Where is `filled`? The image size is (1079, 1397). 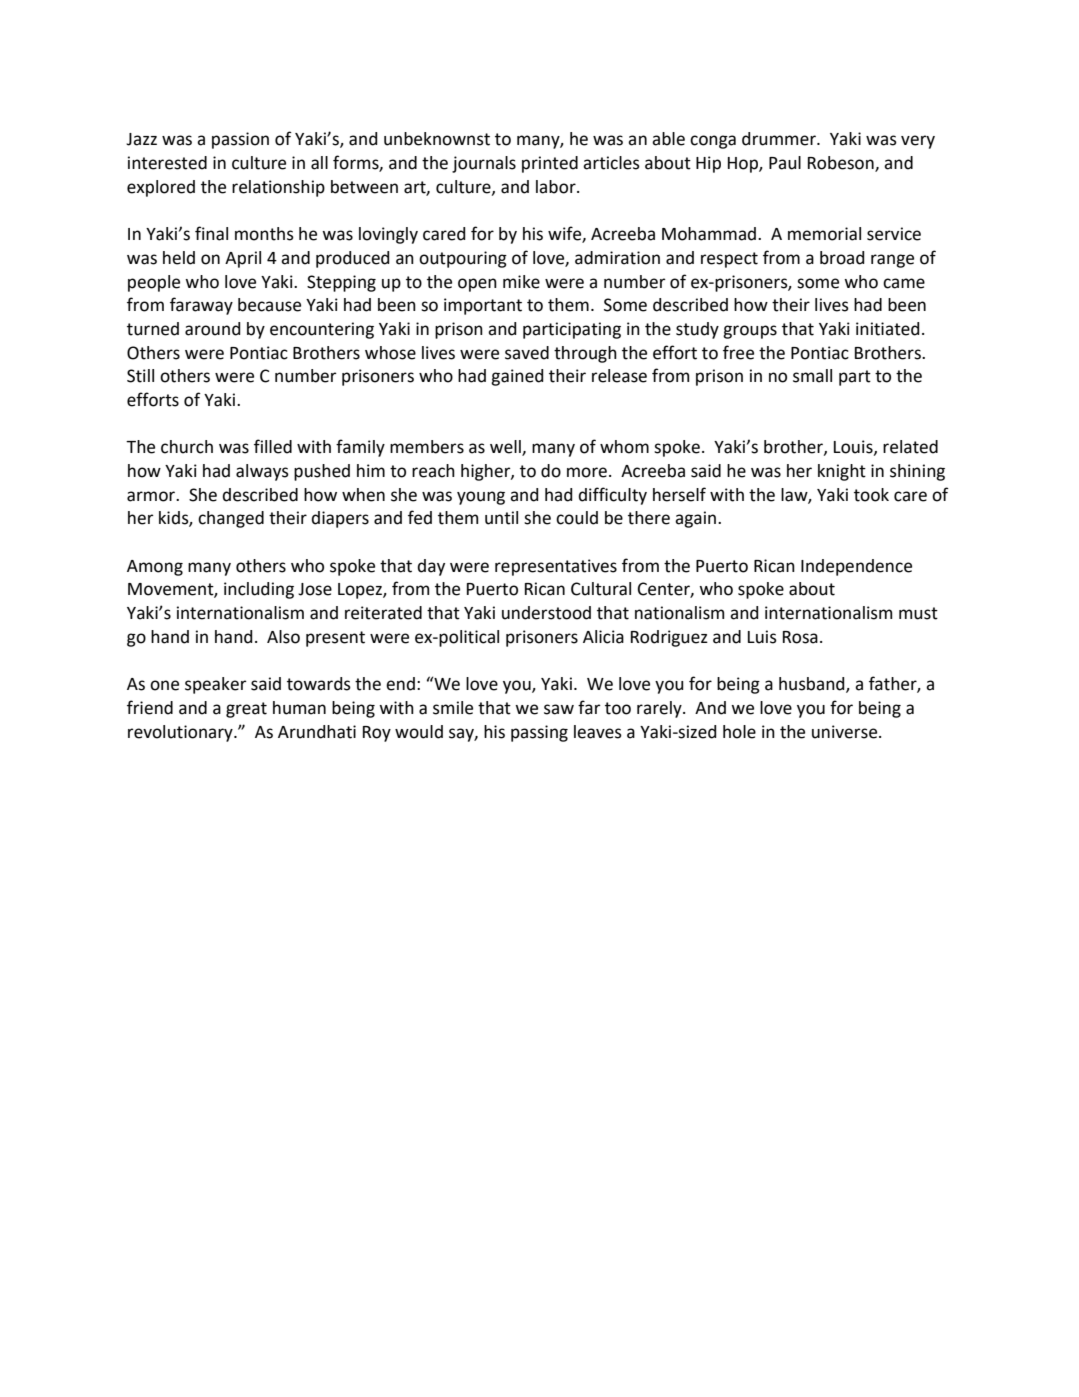
filled is located at coordinates (273, 446).
